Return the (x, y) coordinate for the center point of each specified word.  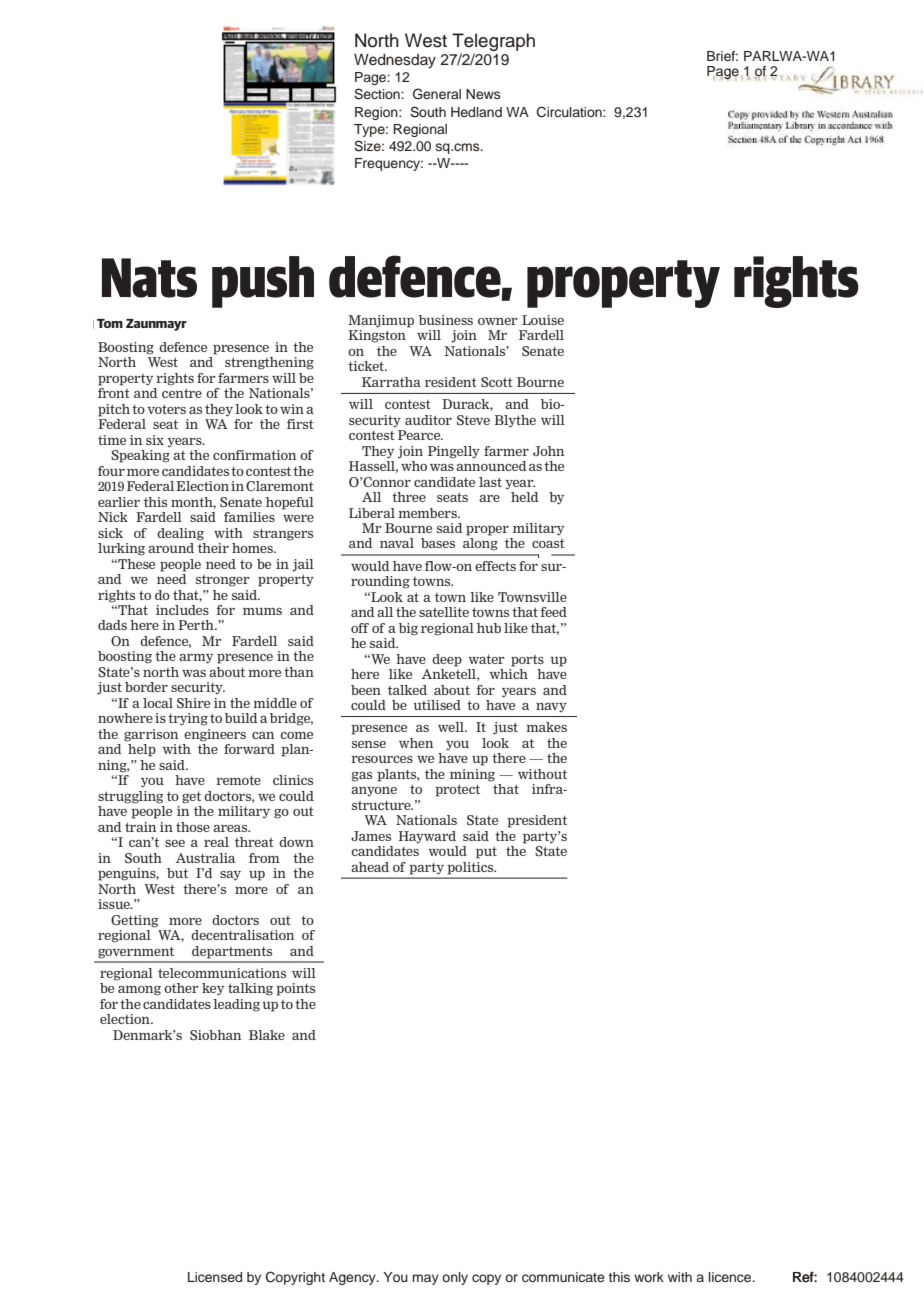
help (142, 750)
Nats (149, 278)
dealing (180, 534)
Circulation (570, 112)
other (181, 988)
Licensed (215, 1277)
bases (438, 543)
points (295, 989)
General (437, 94)
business (446, 320)
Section (378, 94)
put (486, 852)
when (416, 743)
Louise (543, 320)
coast (548, 543)
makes (546, 727)
